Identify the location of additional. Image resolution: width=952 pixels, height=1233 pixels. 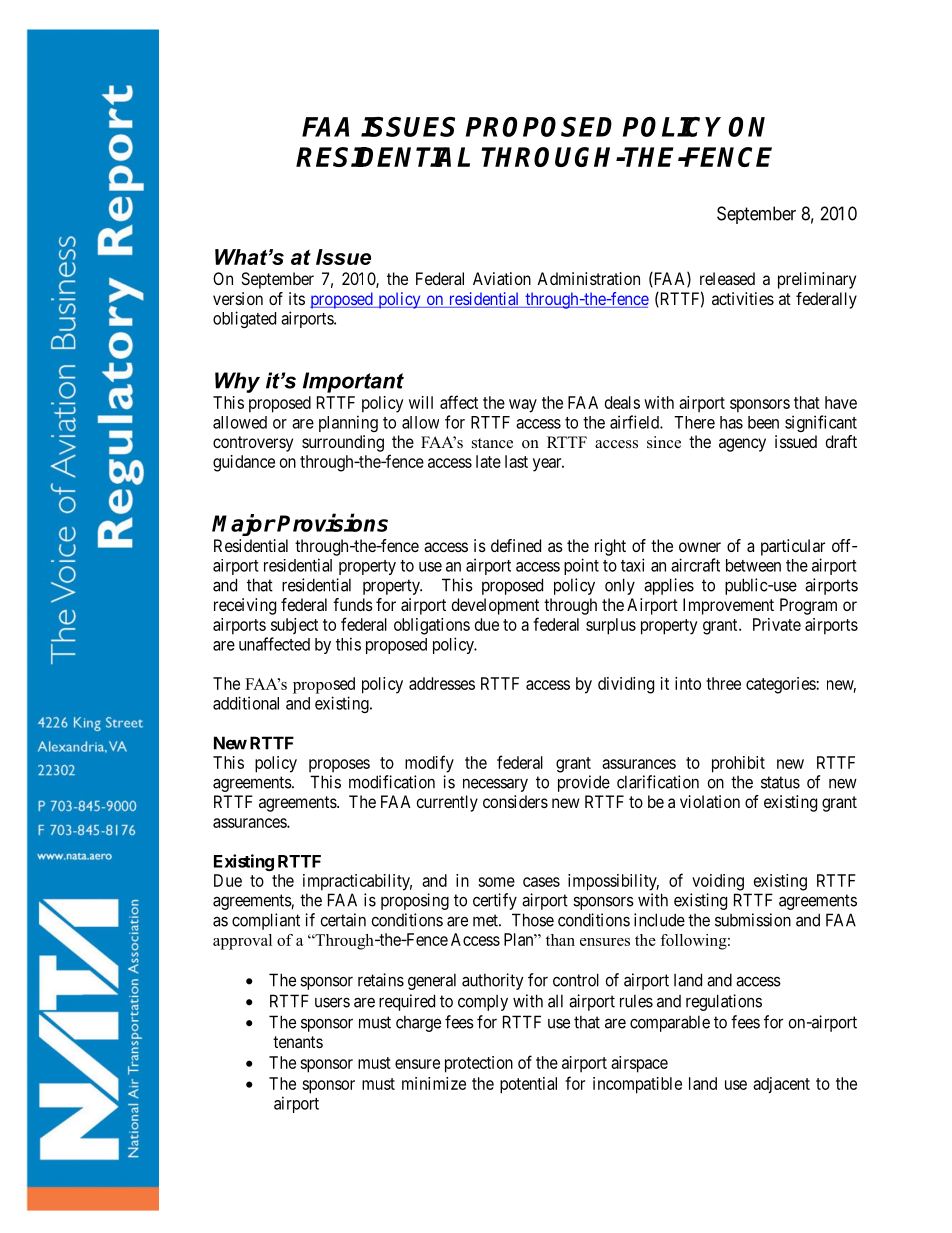
(246, 703).
